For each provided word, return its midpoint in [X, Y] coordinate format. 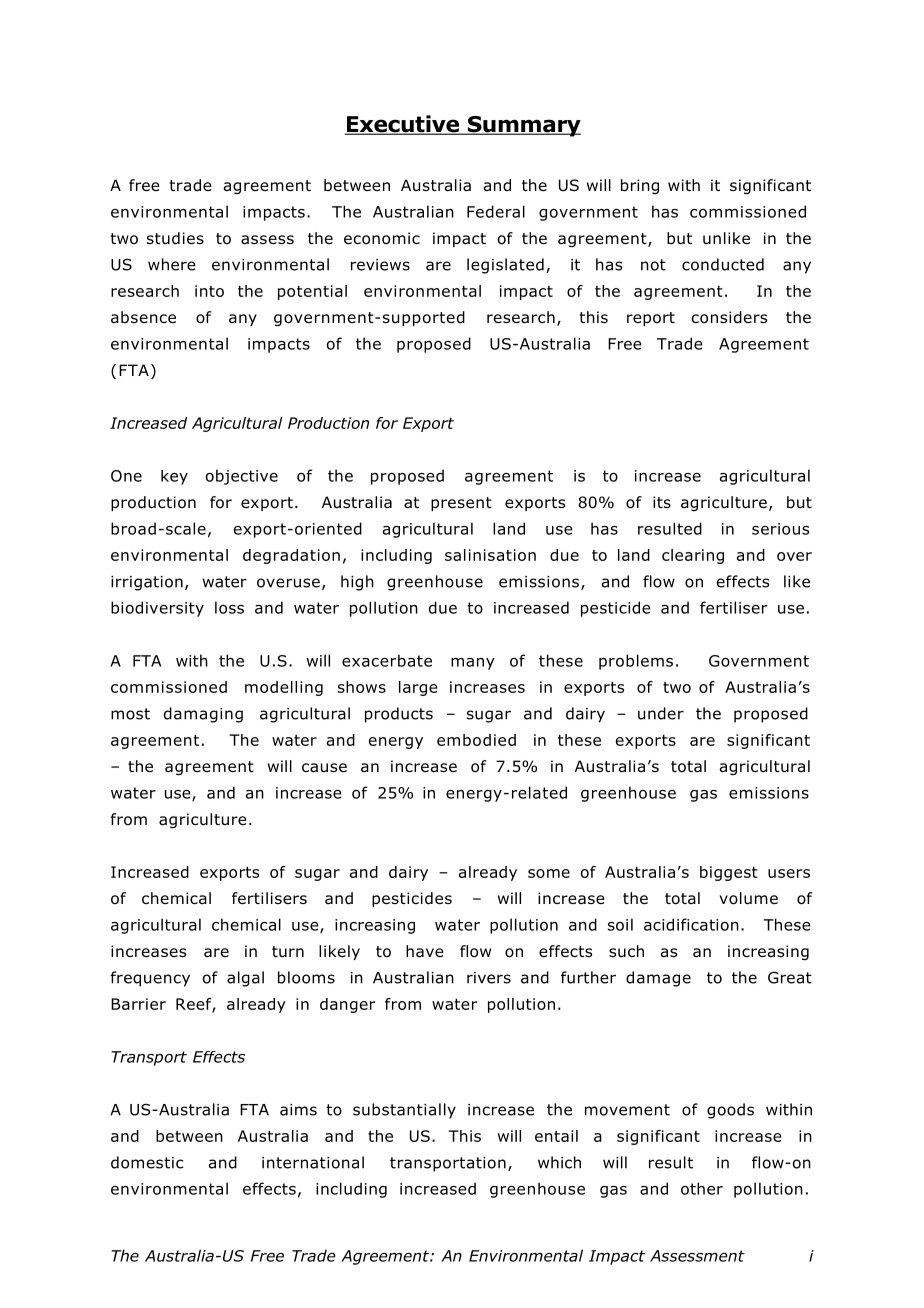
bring [640, 186]
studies [175, 238]
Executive [403, 125]
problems [636, 662]
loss [229, 607]
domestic [147, 1162]
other [702, 1188]
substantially [404, 1111]
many [473, 664]
